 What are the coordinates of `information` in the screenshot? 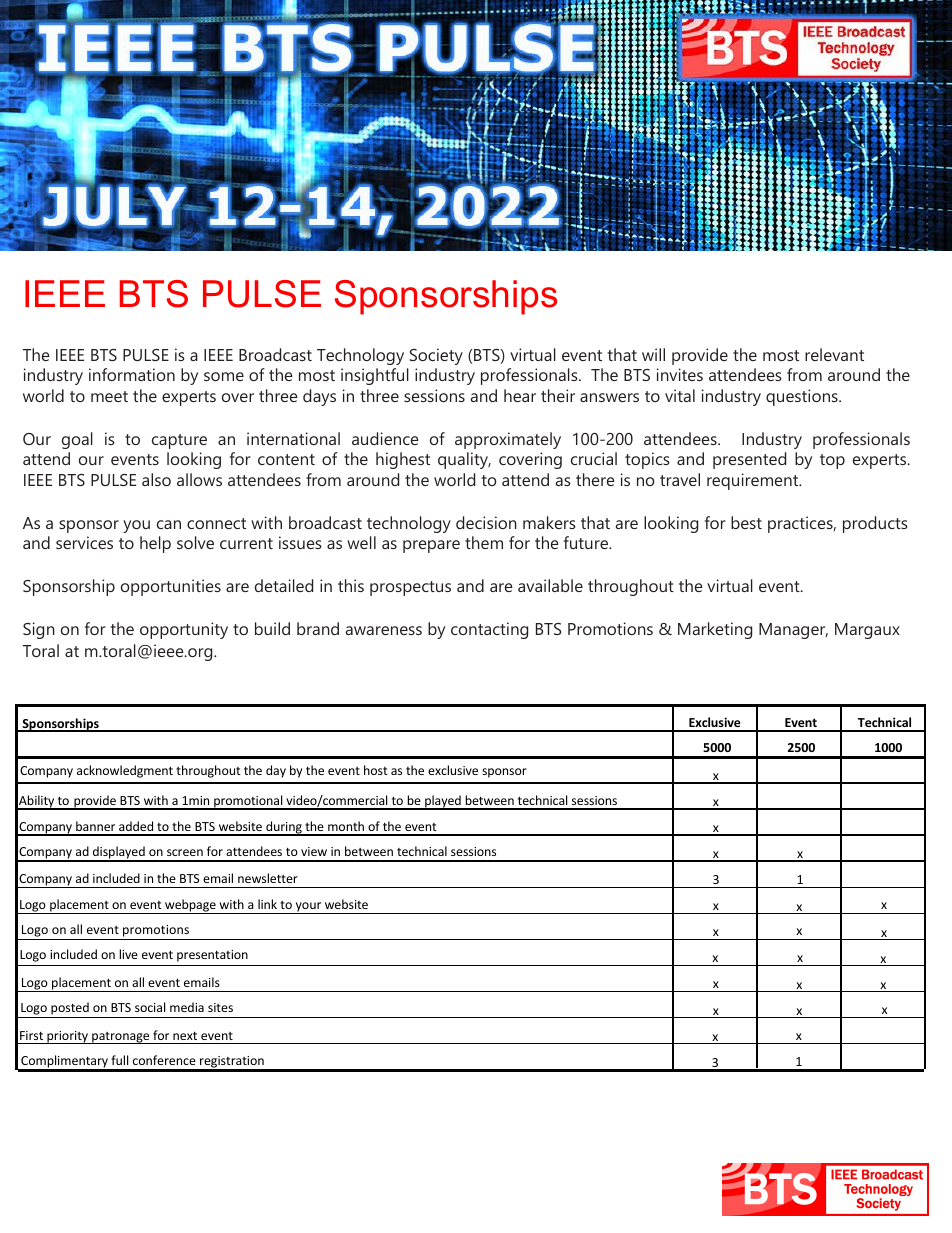 It's located at (132, 374).
